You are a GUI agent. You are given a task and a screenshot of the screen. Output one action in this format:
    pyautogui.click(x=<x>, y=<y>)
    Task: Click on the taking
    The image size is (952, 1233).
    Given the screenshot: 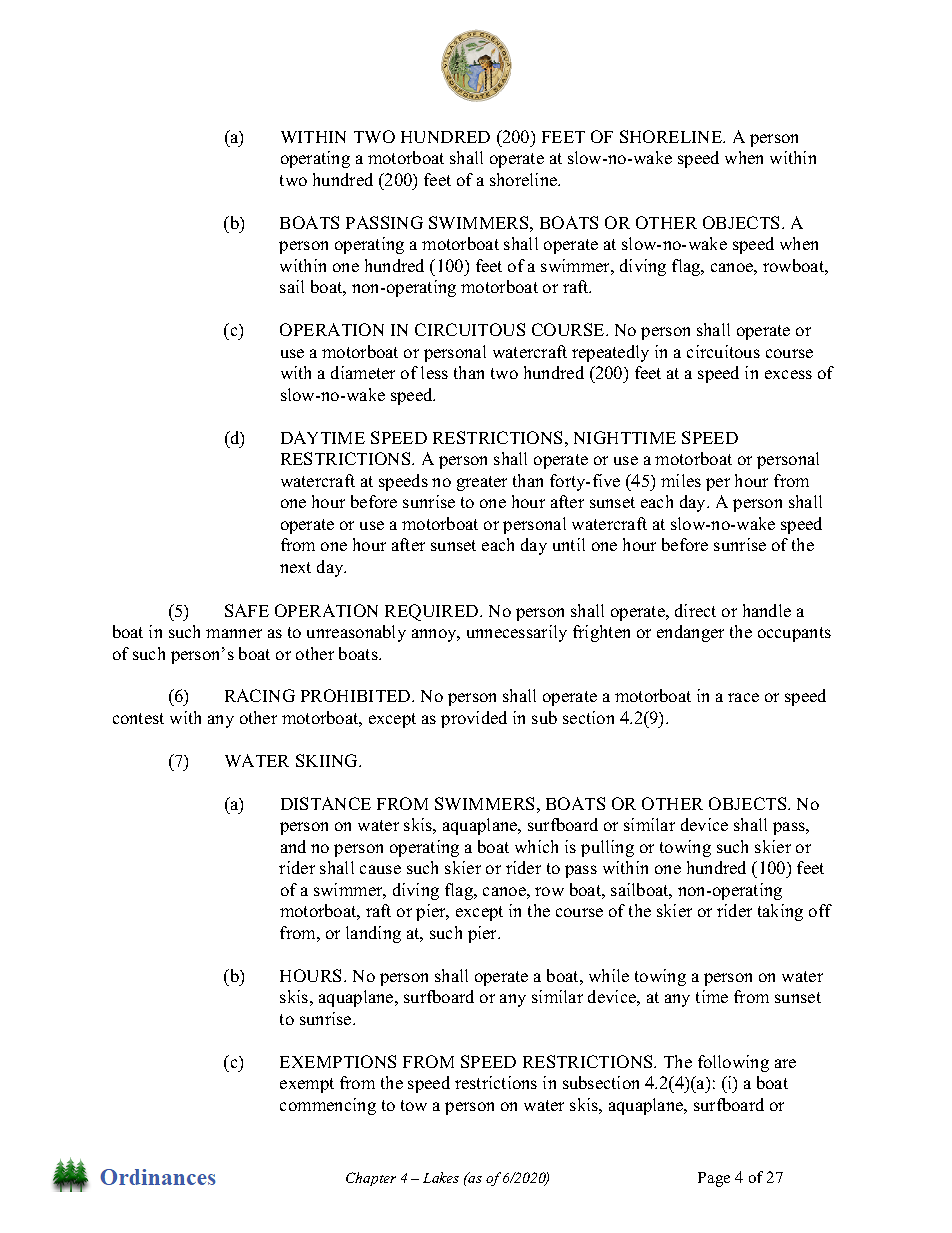 What is the action you would take?
    pyautogui.click(x=780, y=912)
